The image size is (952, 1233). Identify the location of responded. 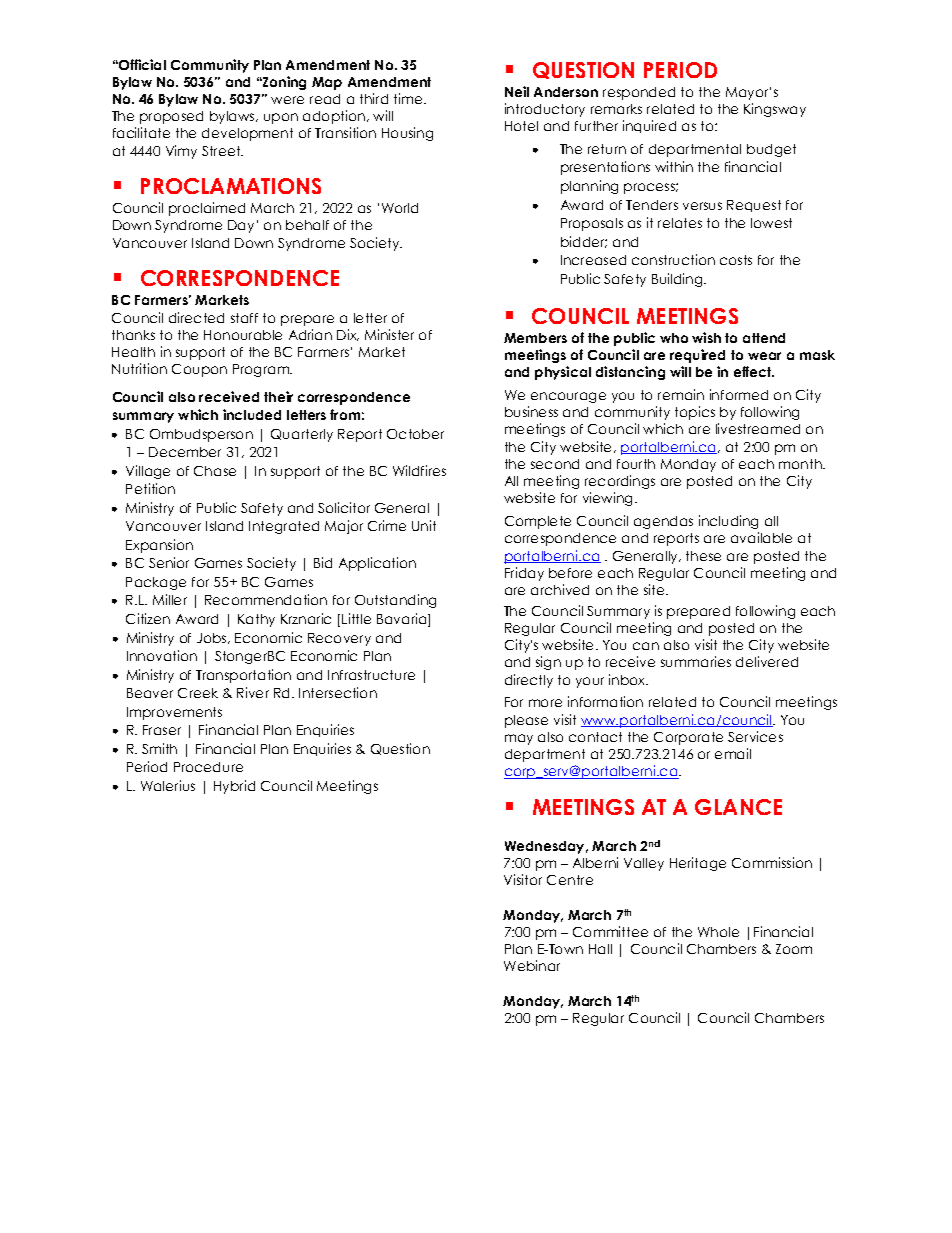
(639, 93).
